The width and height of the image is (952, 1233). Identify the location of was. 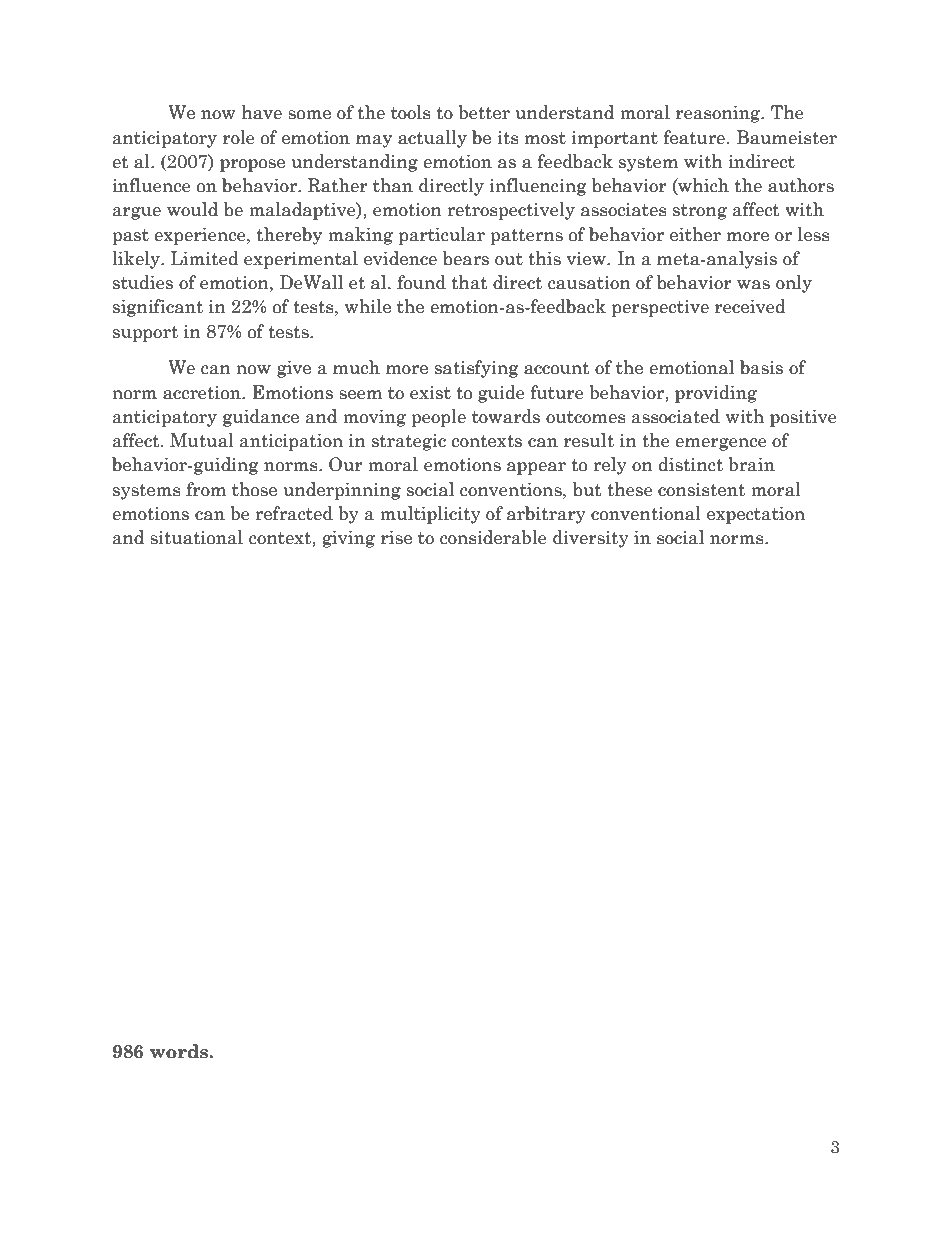
(753, 285).
